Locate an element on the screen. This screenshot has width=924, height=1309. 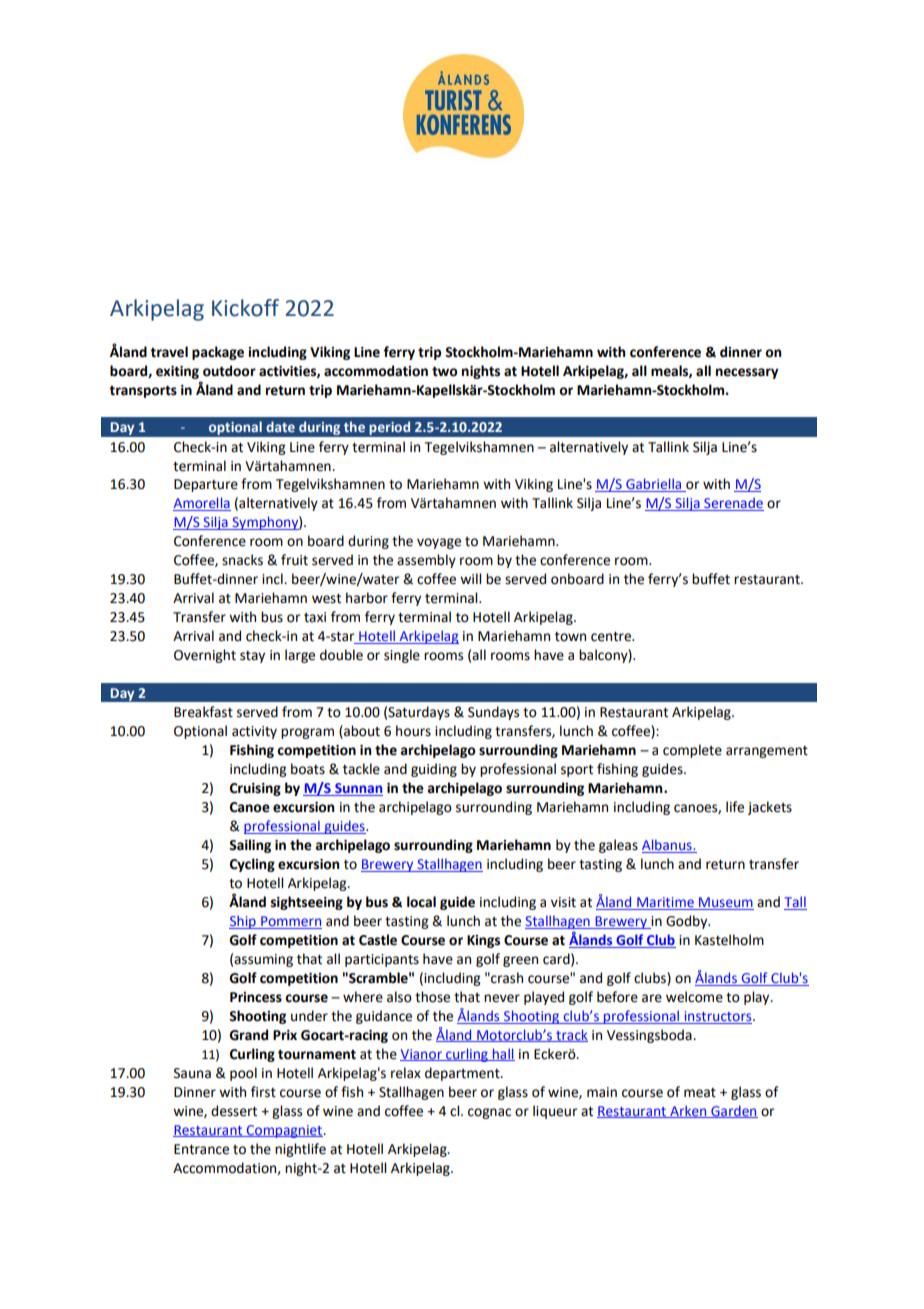
two is located at coordinates (445, 371).
